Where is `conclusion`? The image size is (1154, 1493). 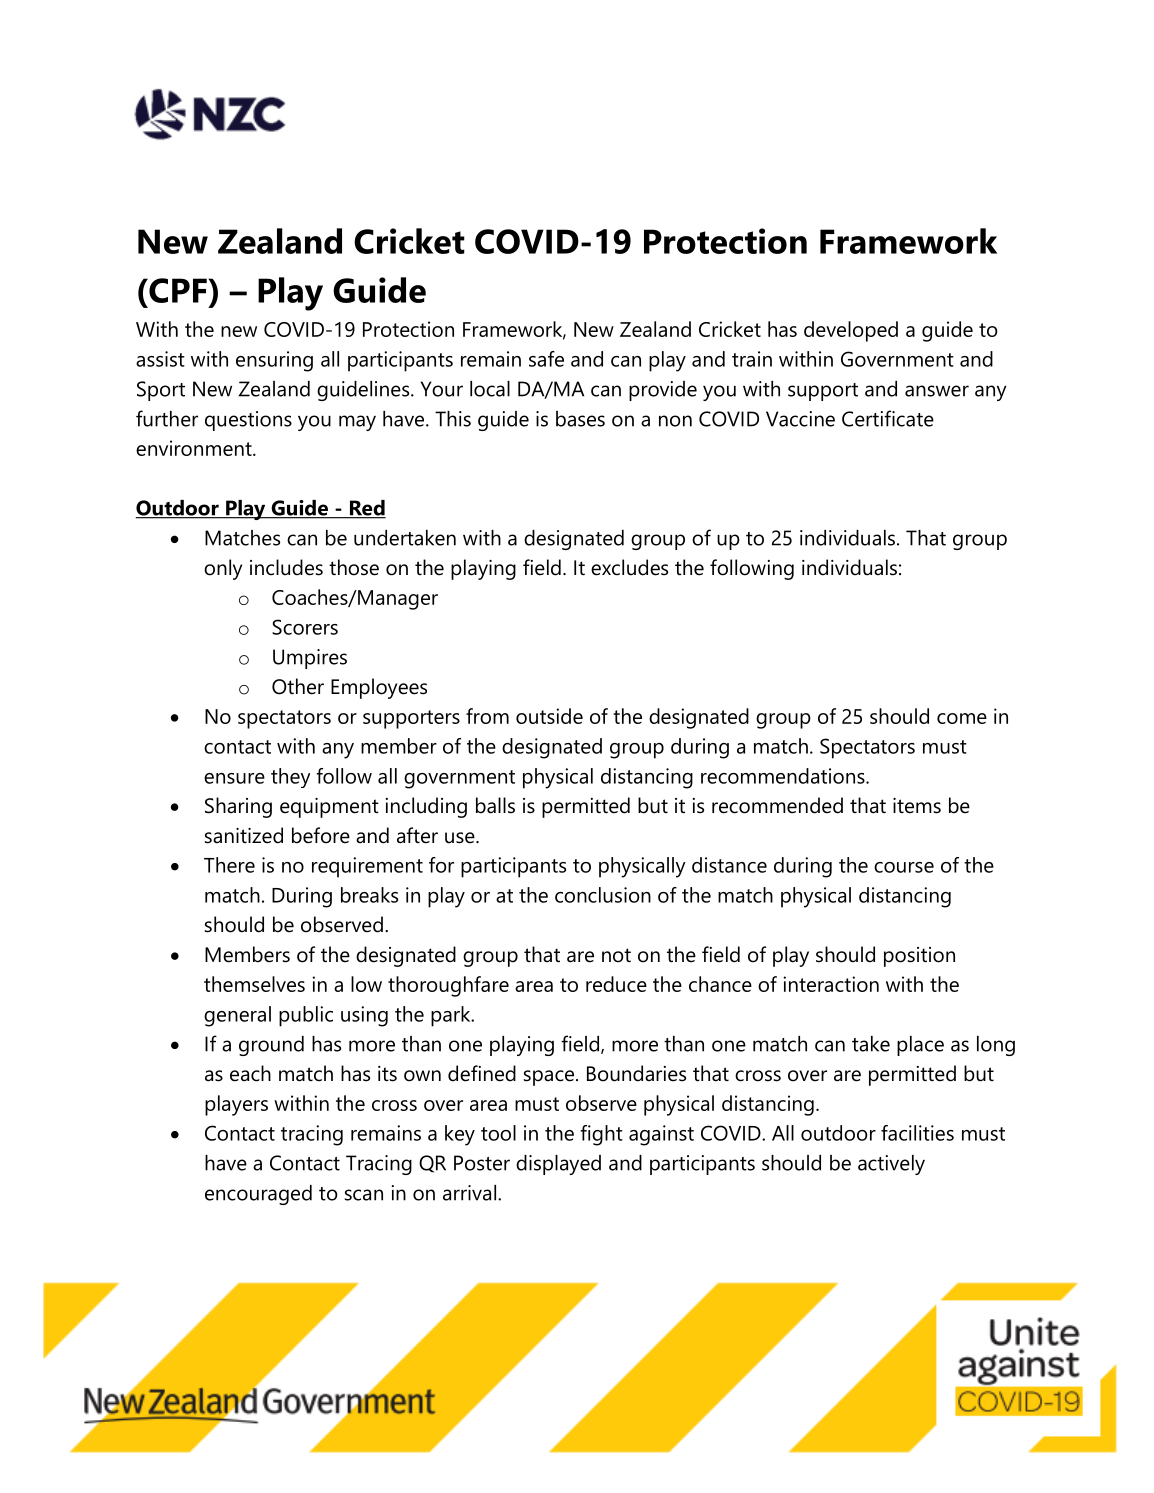
conclusion is located at coordinates (603, 895).
